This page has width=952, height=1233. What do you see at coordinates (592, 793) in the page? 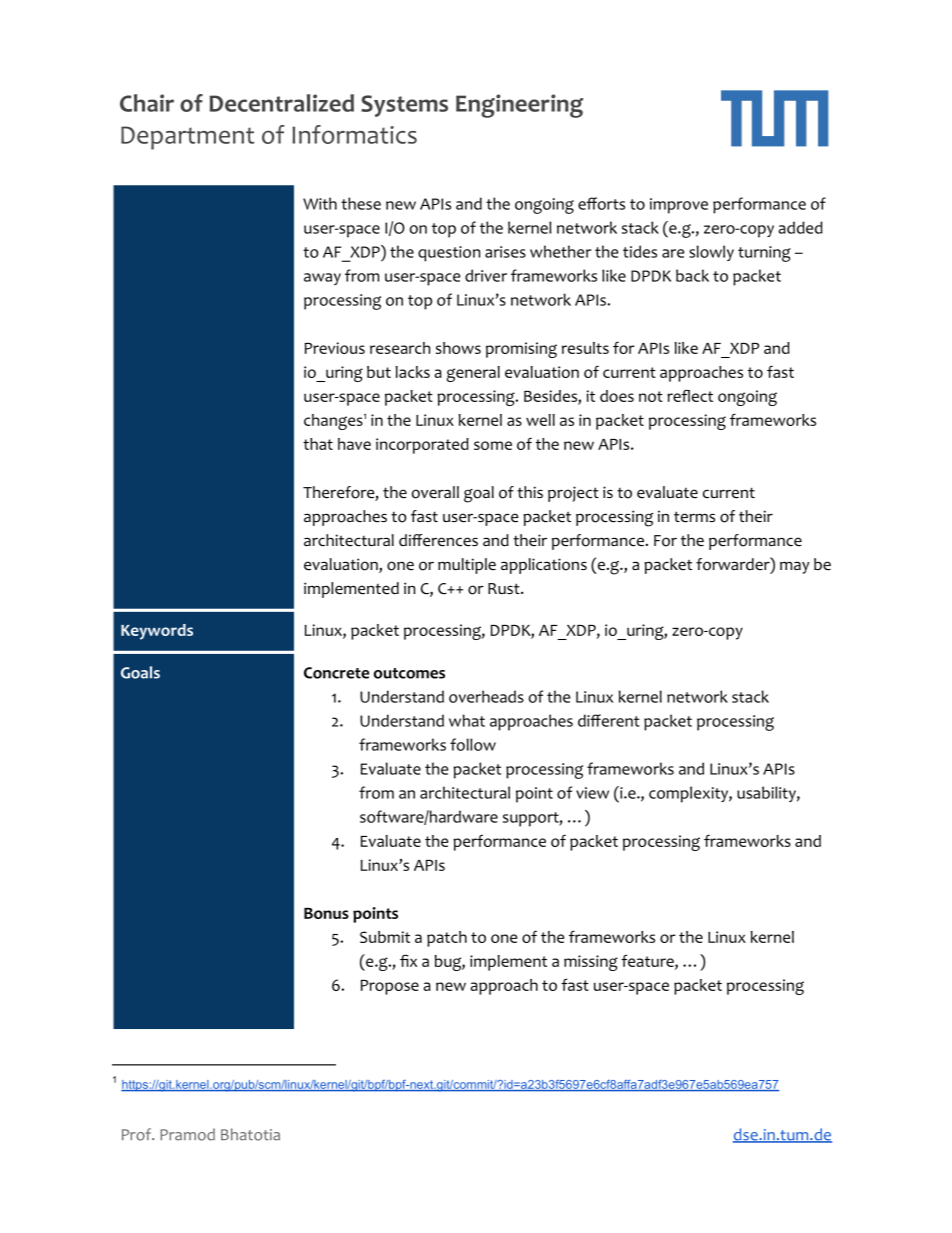
I see `view` at bounding box center [592, 793].
